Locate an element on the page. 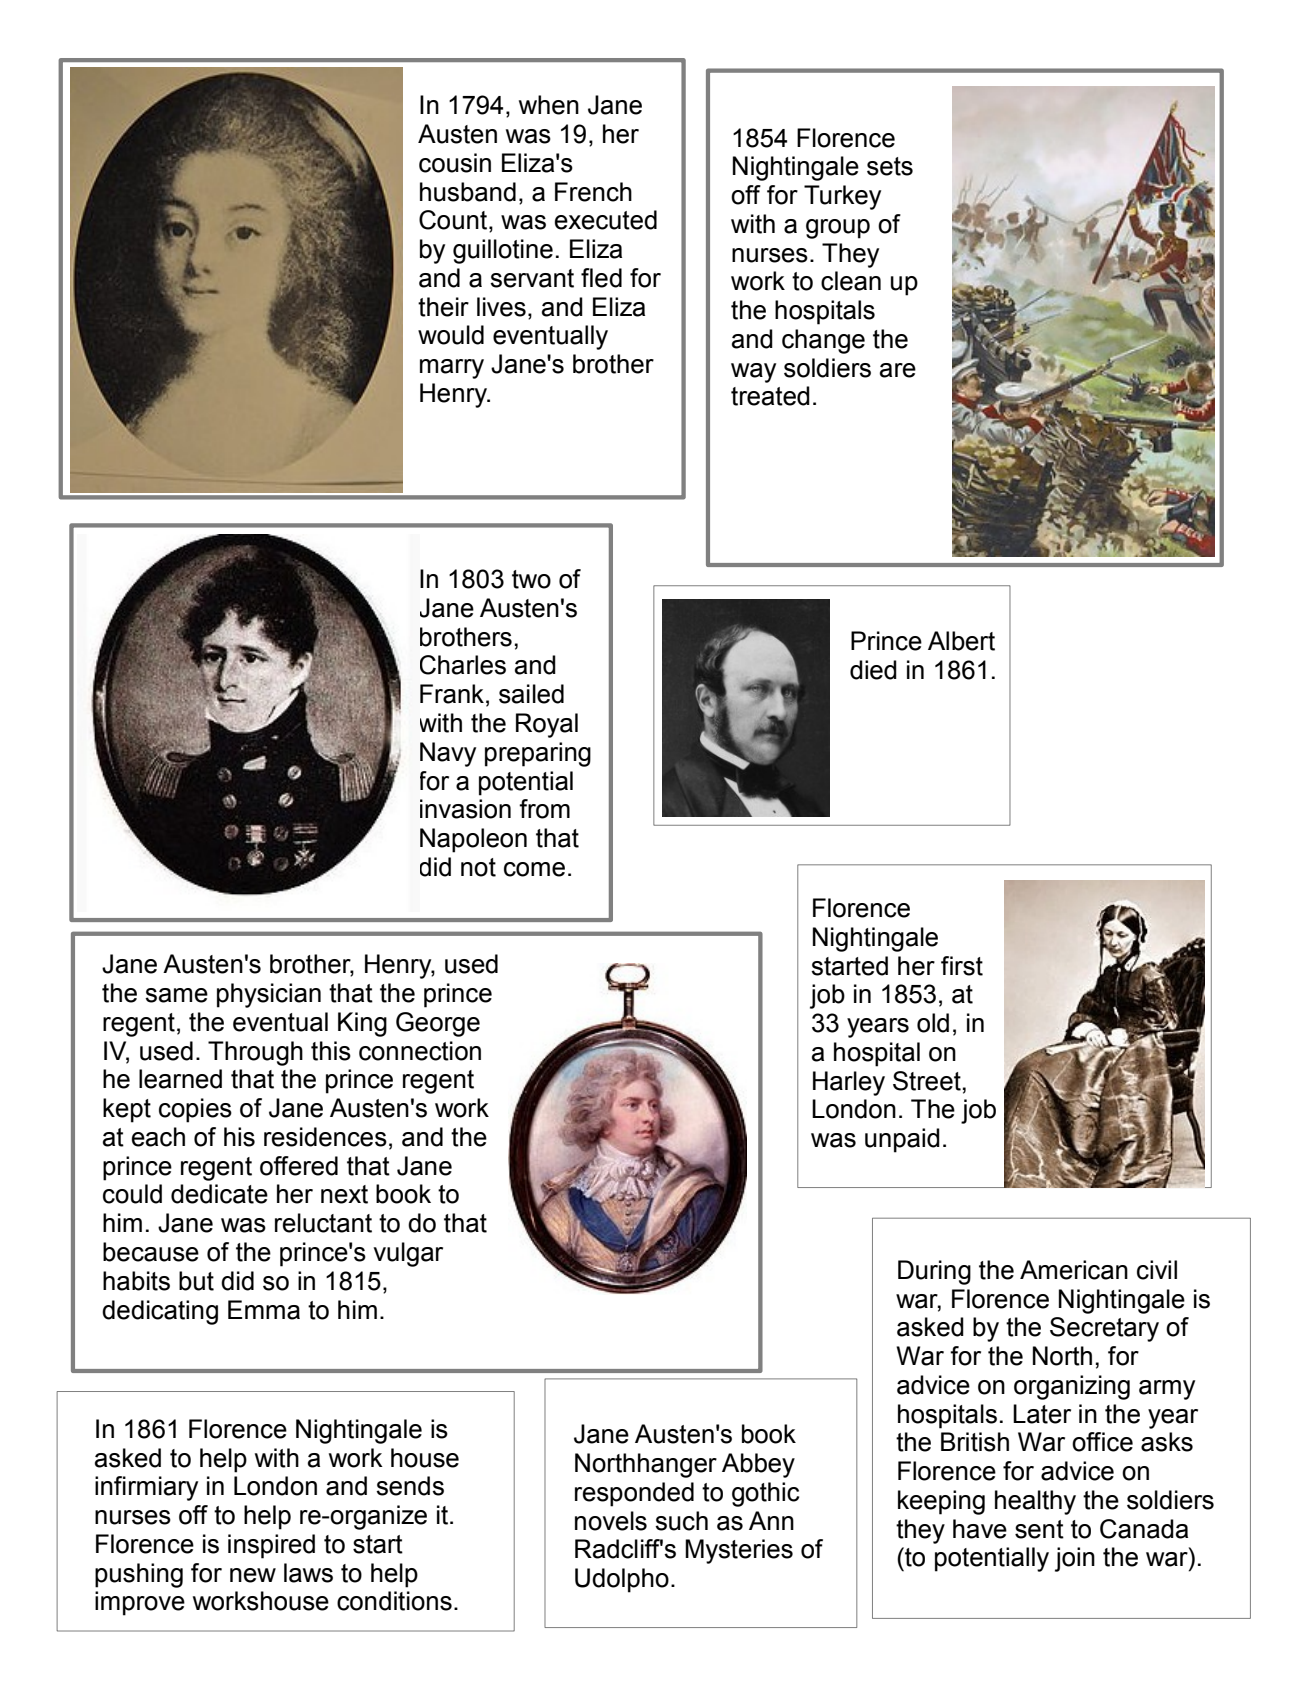 The width and height of the page is (1309, 1695). first is located at coordinates (962, 966).
